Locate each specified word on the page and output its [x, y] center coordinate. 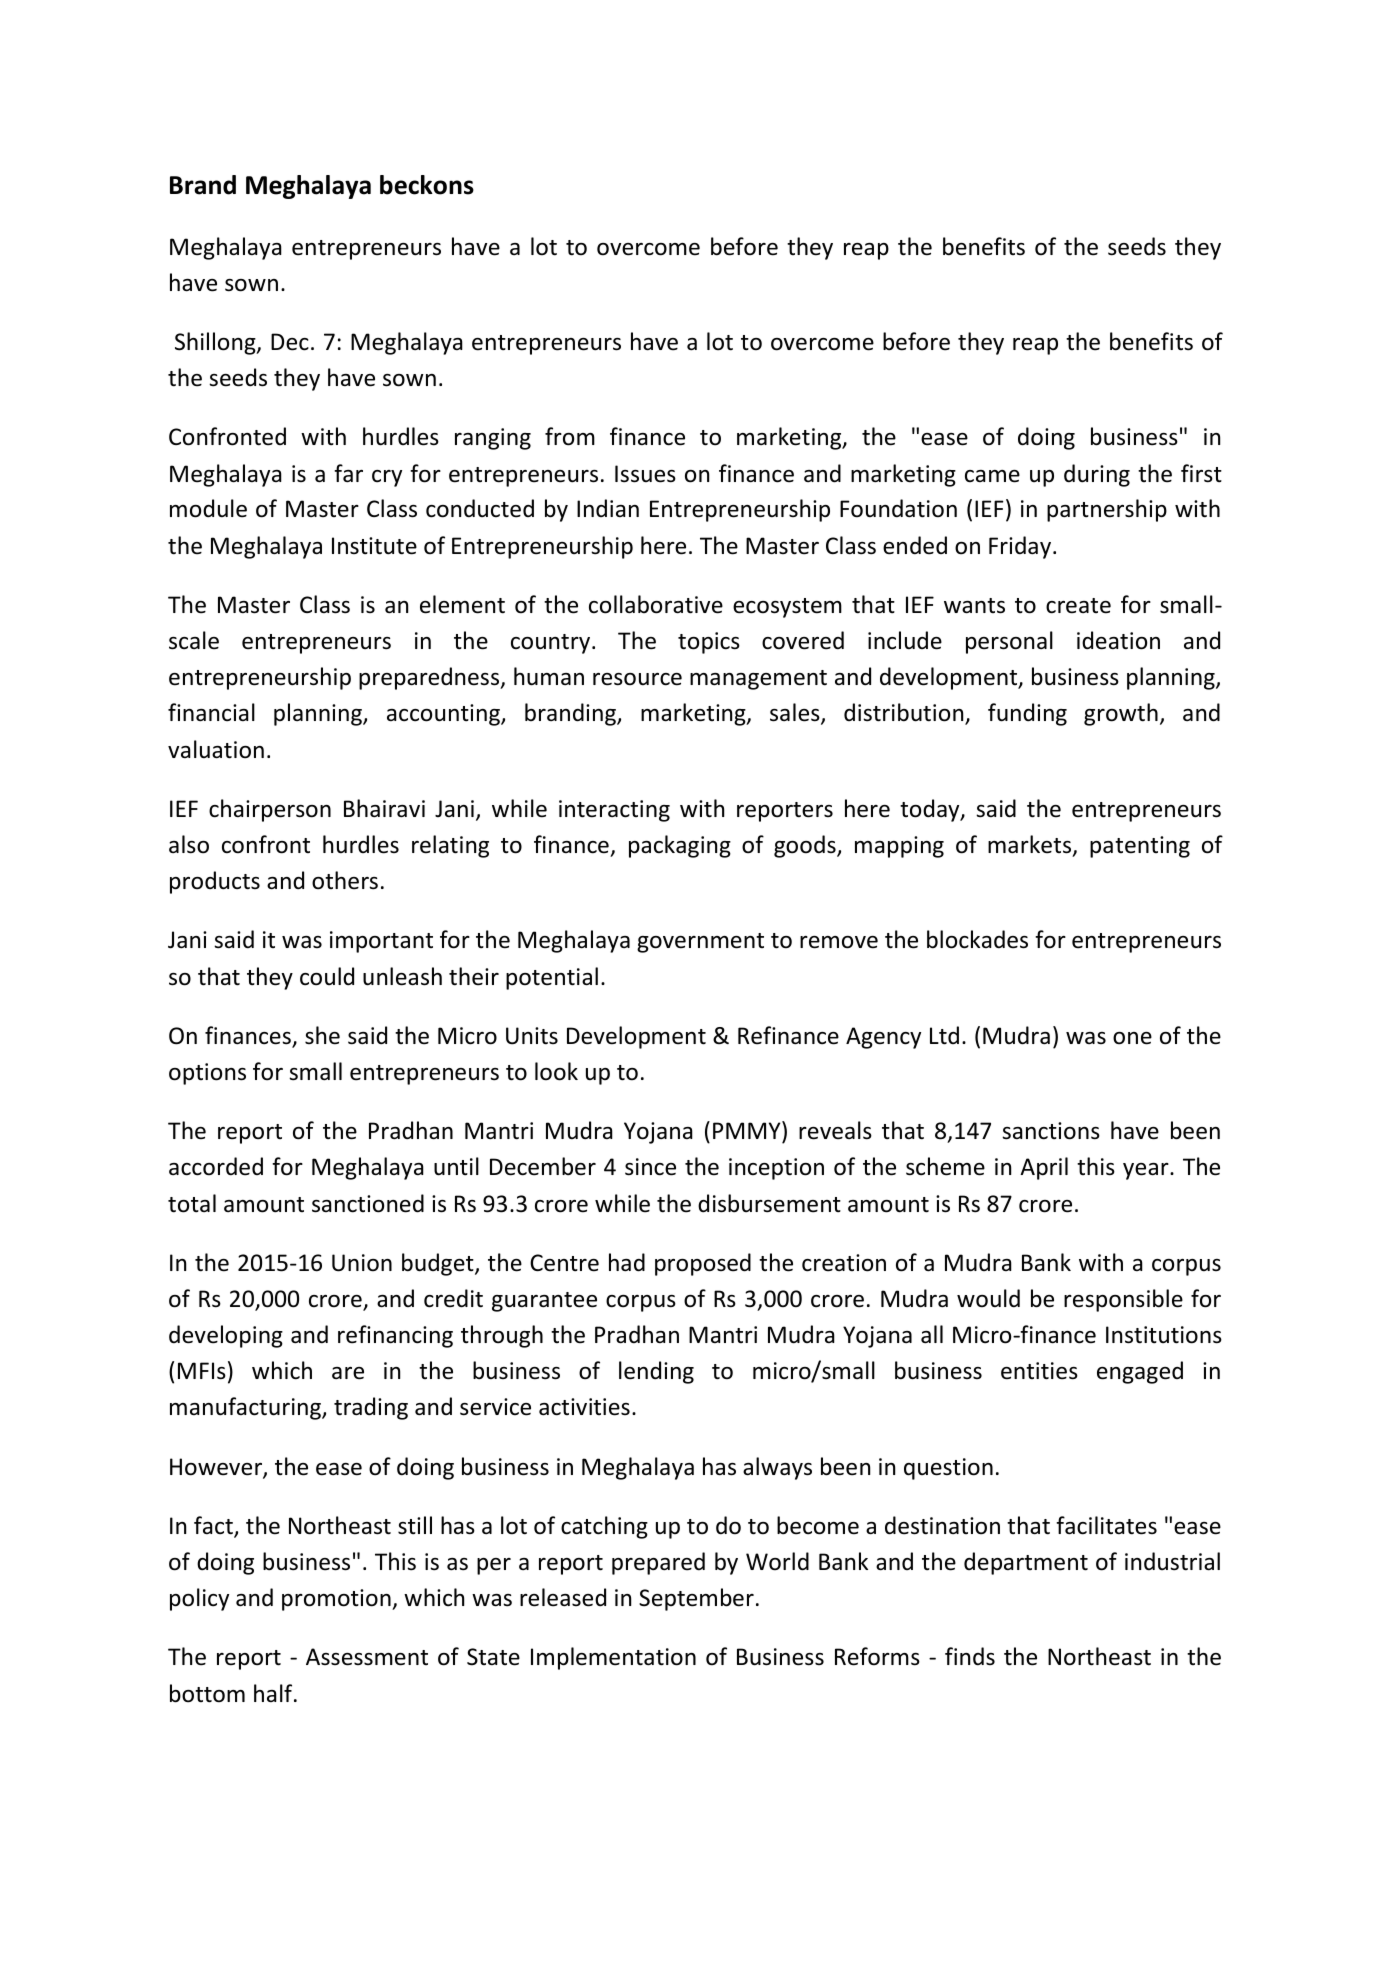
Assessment [367, 1657]
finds [970, 1656]
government [700, 943]
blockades [977, 939]
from [570, 436]
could [327, 976]
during [1097, 475]
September [696, 1599]
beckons [427, 185]
